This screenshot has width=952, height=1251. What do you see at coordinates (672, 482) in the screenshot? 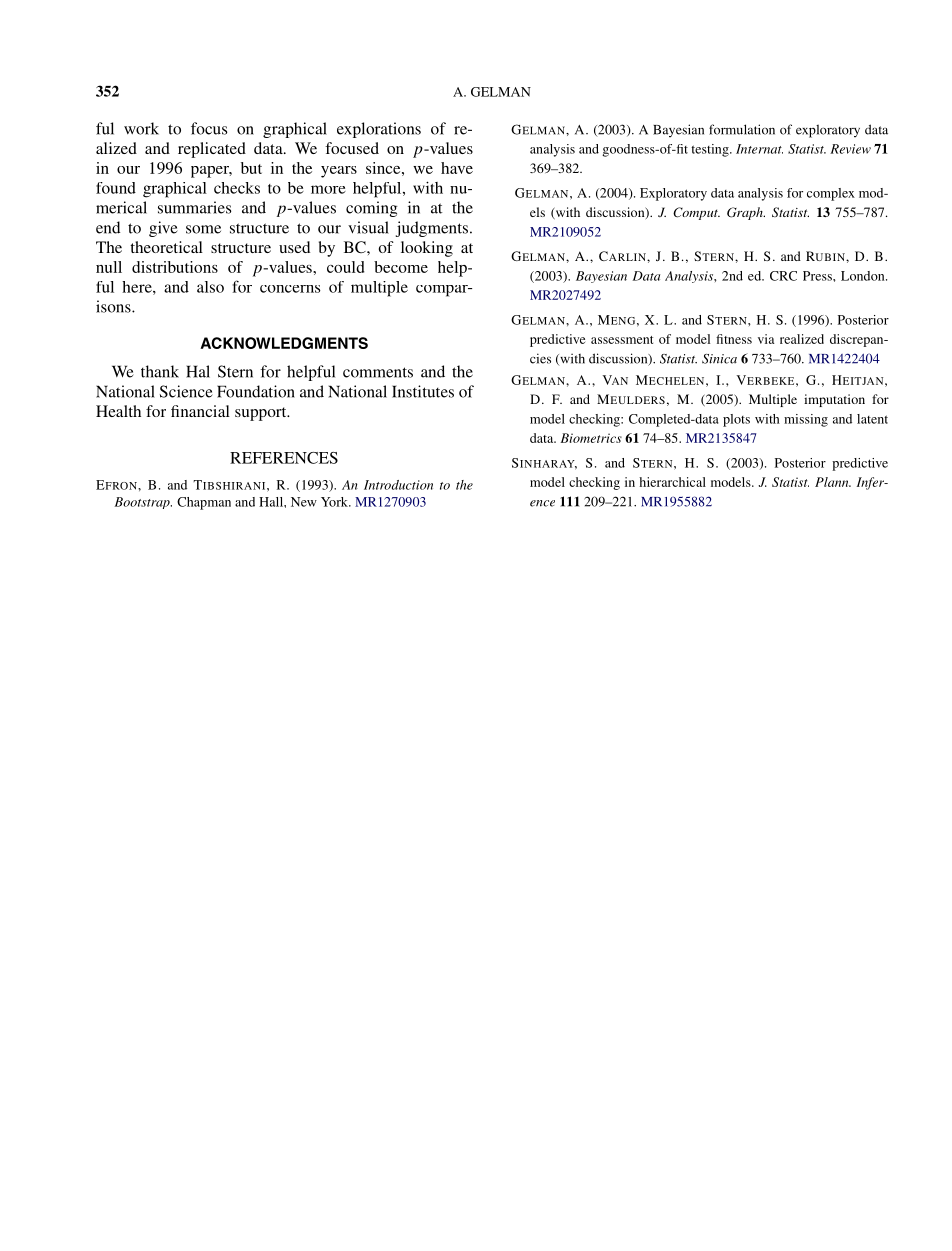
I see `hierarchical` at bounding box center [672, 482].
